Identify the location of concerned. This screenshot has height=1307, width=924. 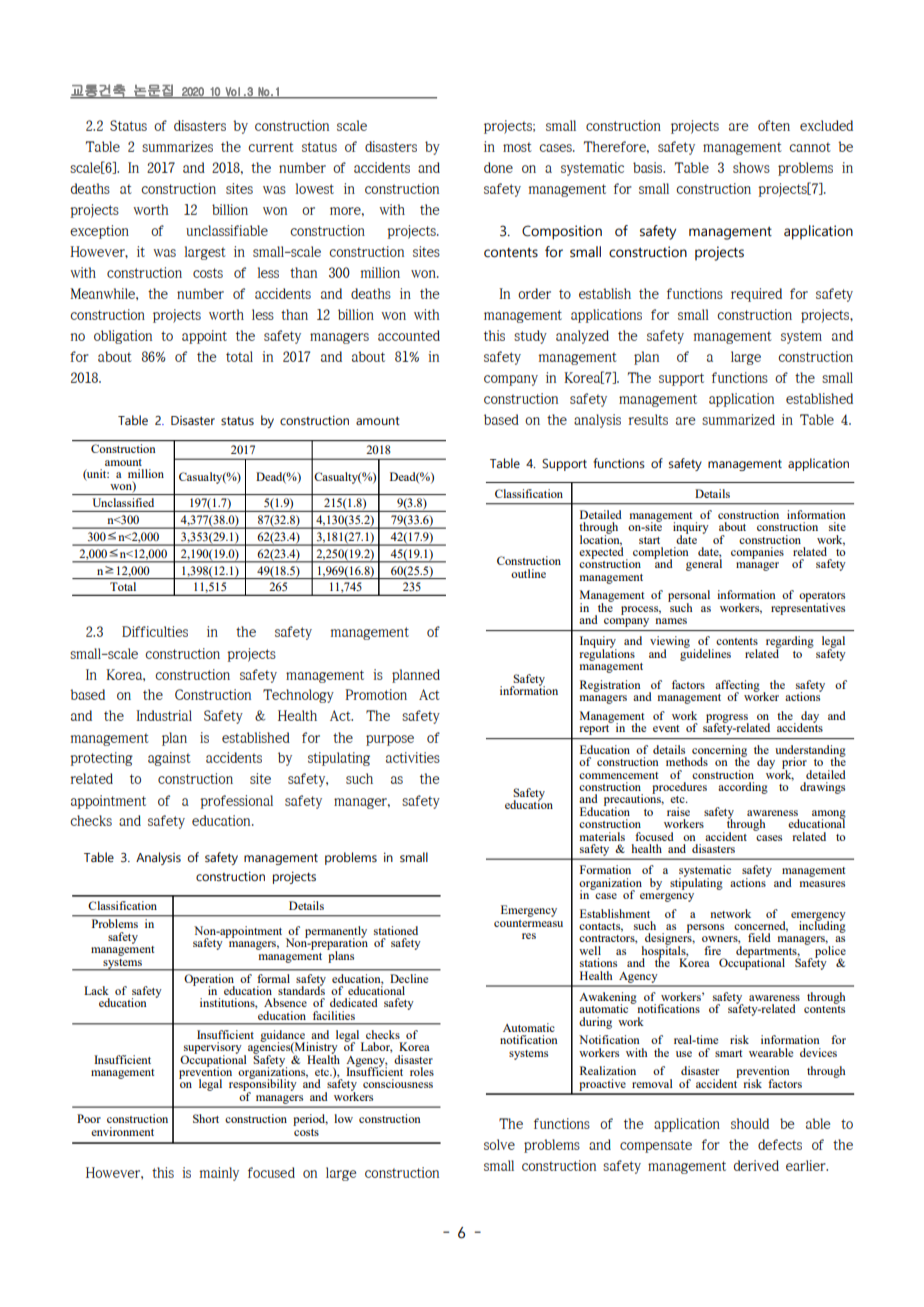
(761, 926).
